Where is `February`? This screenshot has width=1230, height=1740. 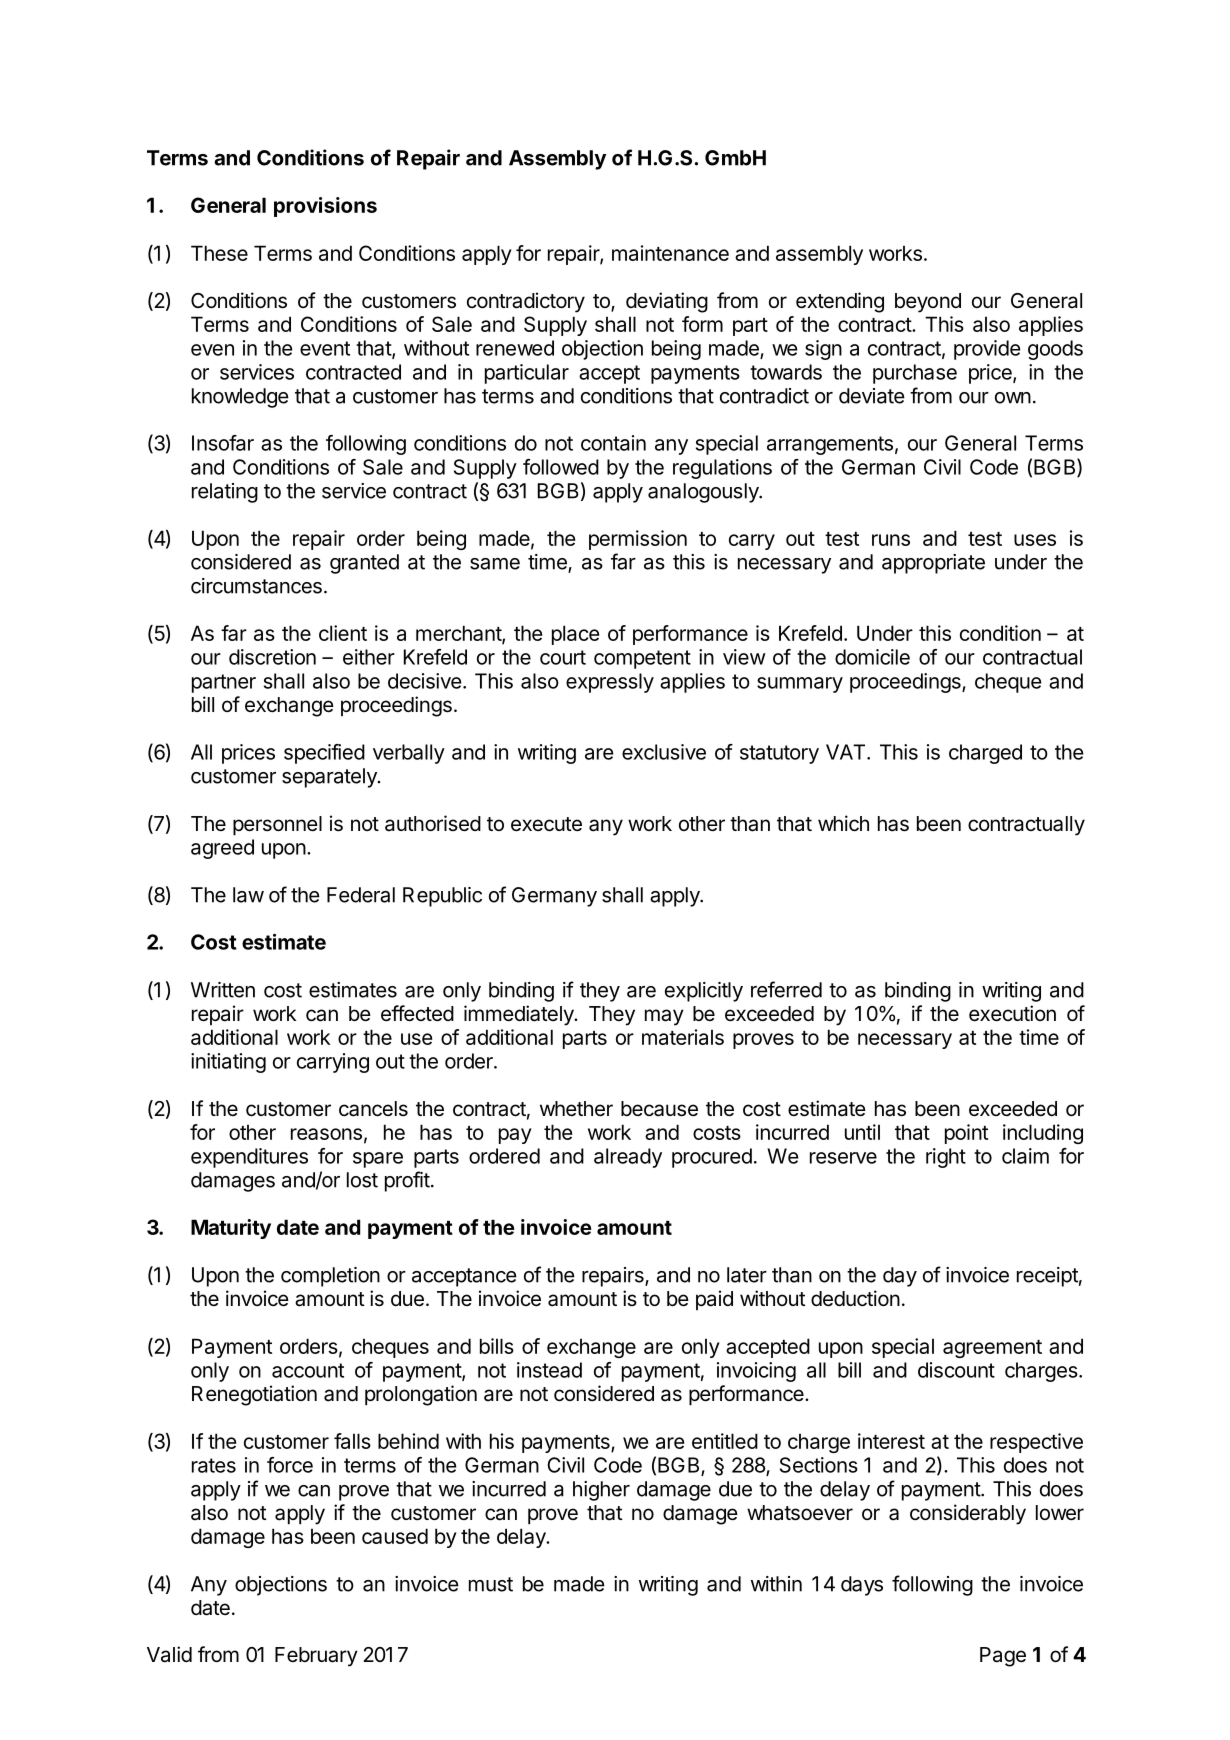 February is located at coordinates (316, 1657).
